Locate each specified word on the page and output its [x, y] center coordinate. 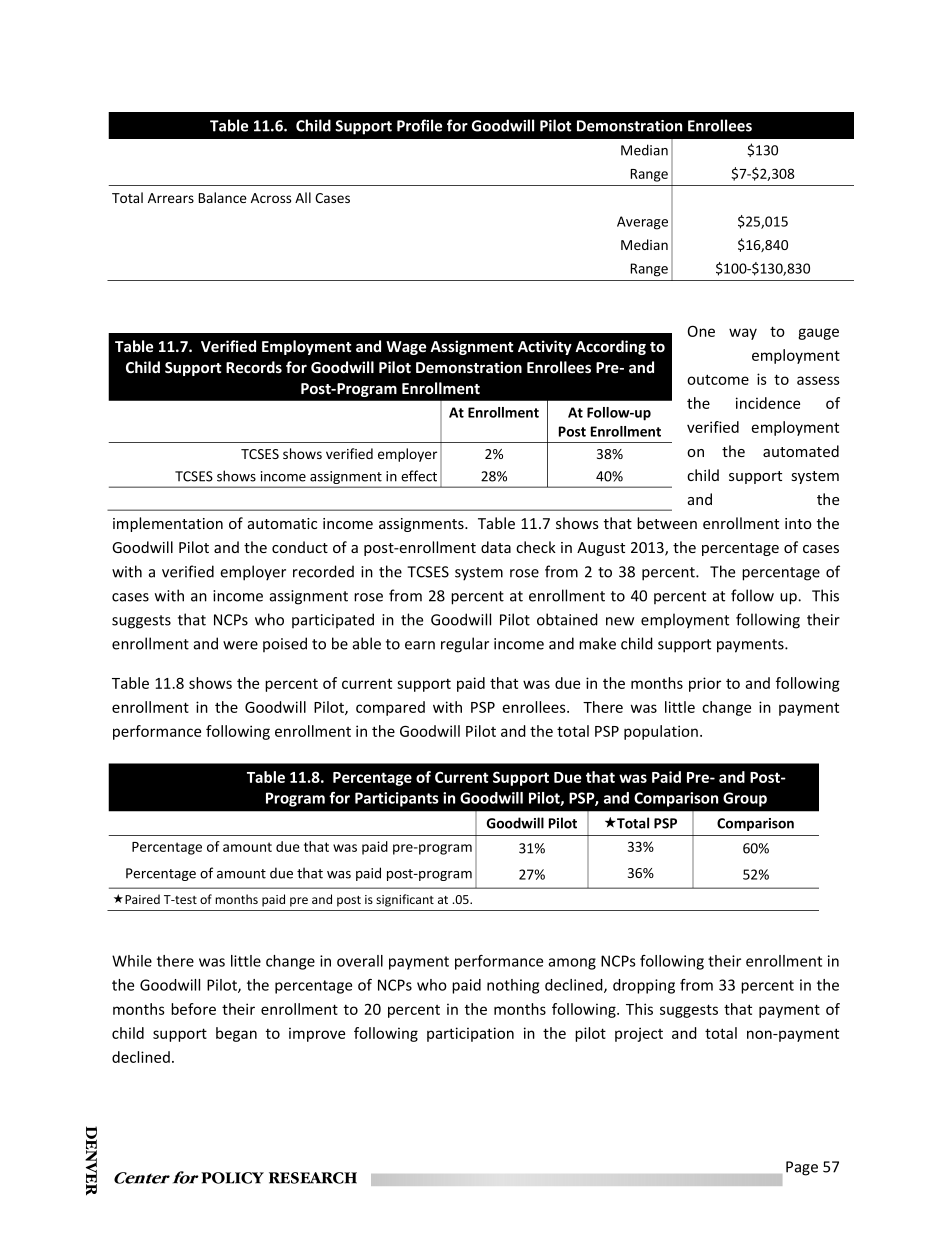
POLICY [232, 1178]
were [240, 645]
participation [470, 1034]
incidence [768, 403]
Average [642, 223]
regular [465, 645]
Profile [419, 125]
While [132, 961]
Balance [222, 197]
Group [745, 799]
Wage [406, 348]
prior [705, 684]
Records [254, 367]
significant [405, 900]
